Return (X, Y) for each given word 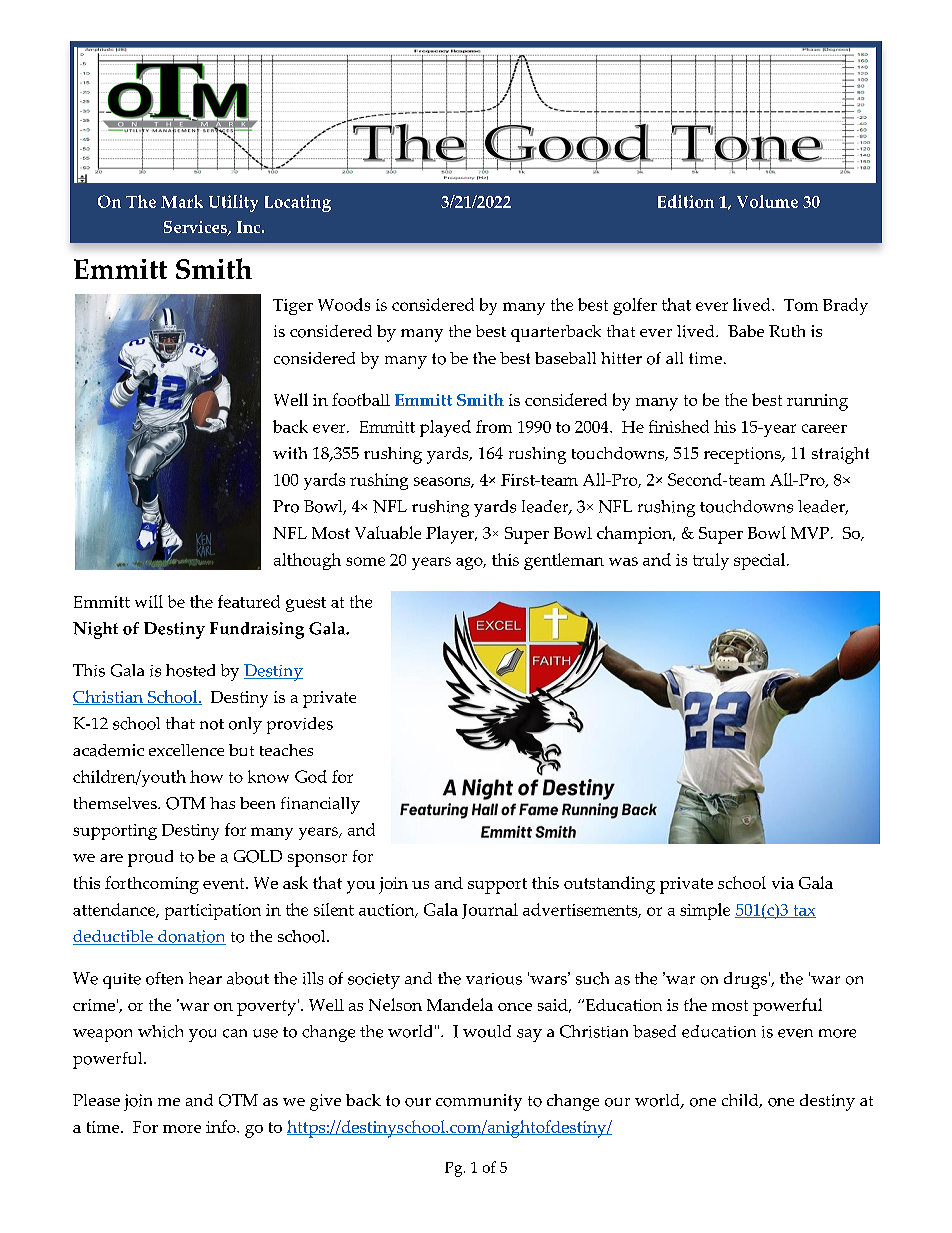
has (222, 803)
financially (320, 805)
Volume (767, 201)
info (222, 1126)
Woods (344, 304)
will (149, 601)
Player (451, 535)
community (479, 1102)
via (783, 883)
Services (196, 228)
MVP (810, 533)
